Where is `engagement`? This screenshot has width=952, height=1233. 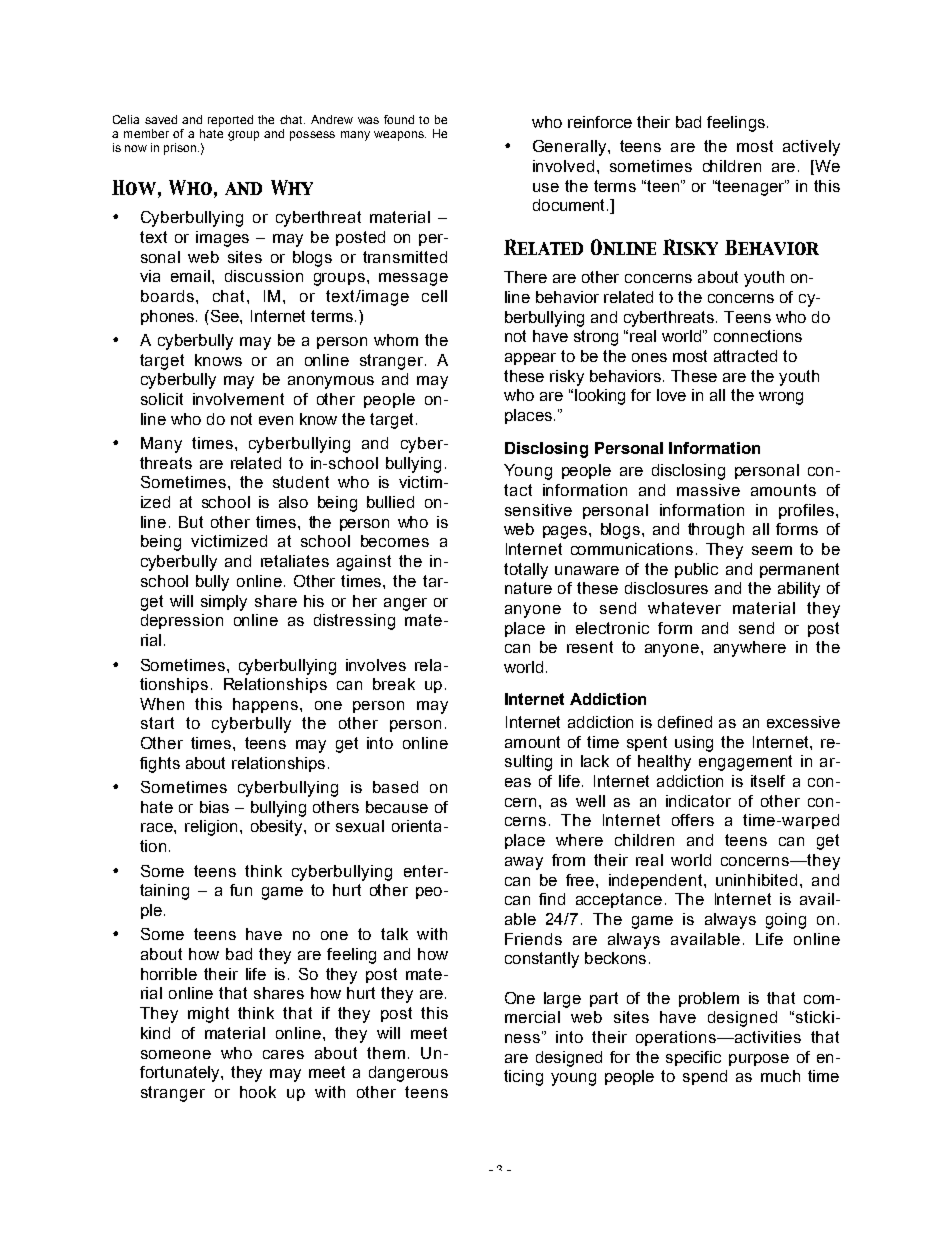
engagement is located at coordinates (745, 763).
